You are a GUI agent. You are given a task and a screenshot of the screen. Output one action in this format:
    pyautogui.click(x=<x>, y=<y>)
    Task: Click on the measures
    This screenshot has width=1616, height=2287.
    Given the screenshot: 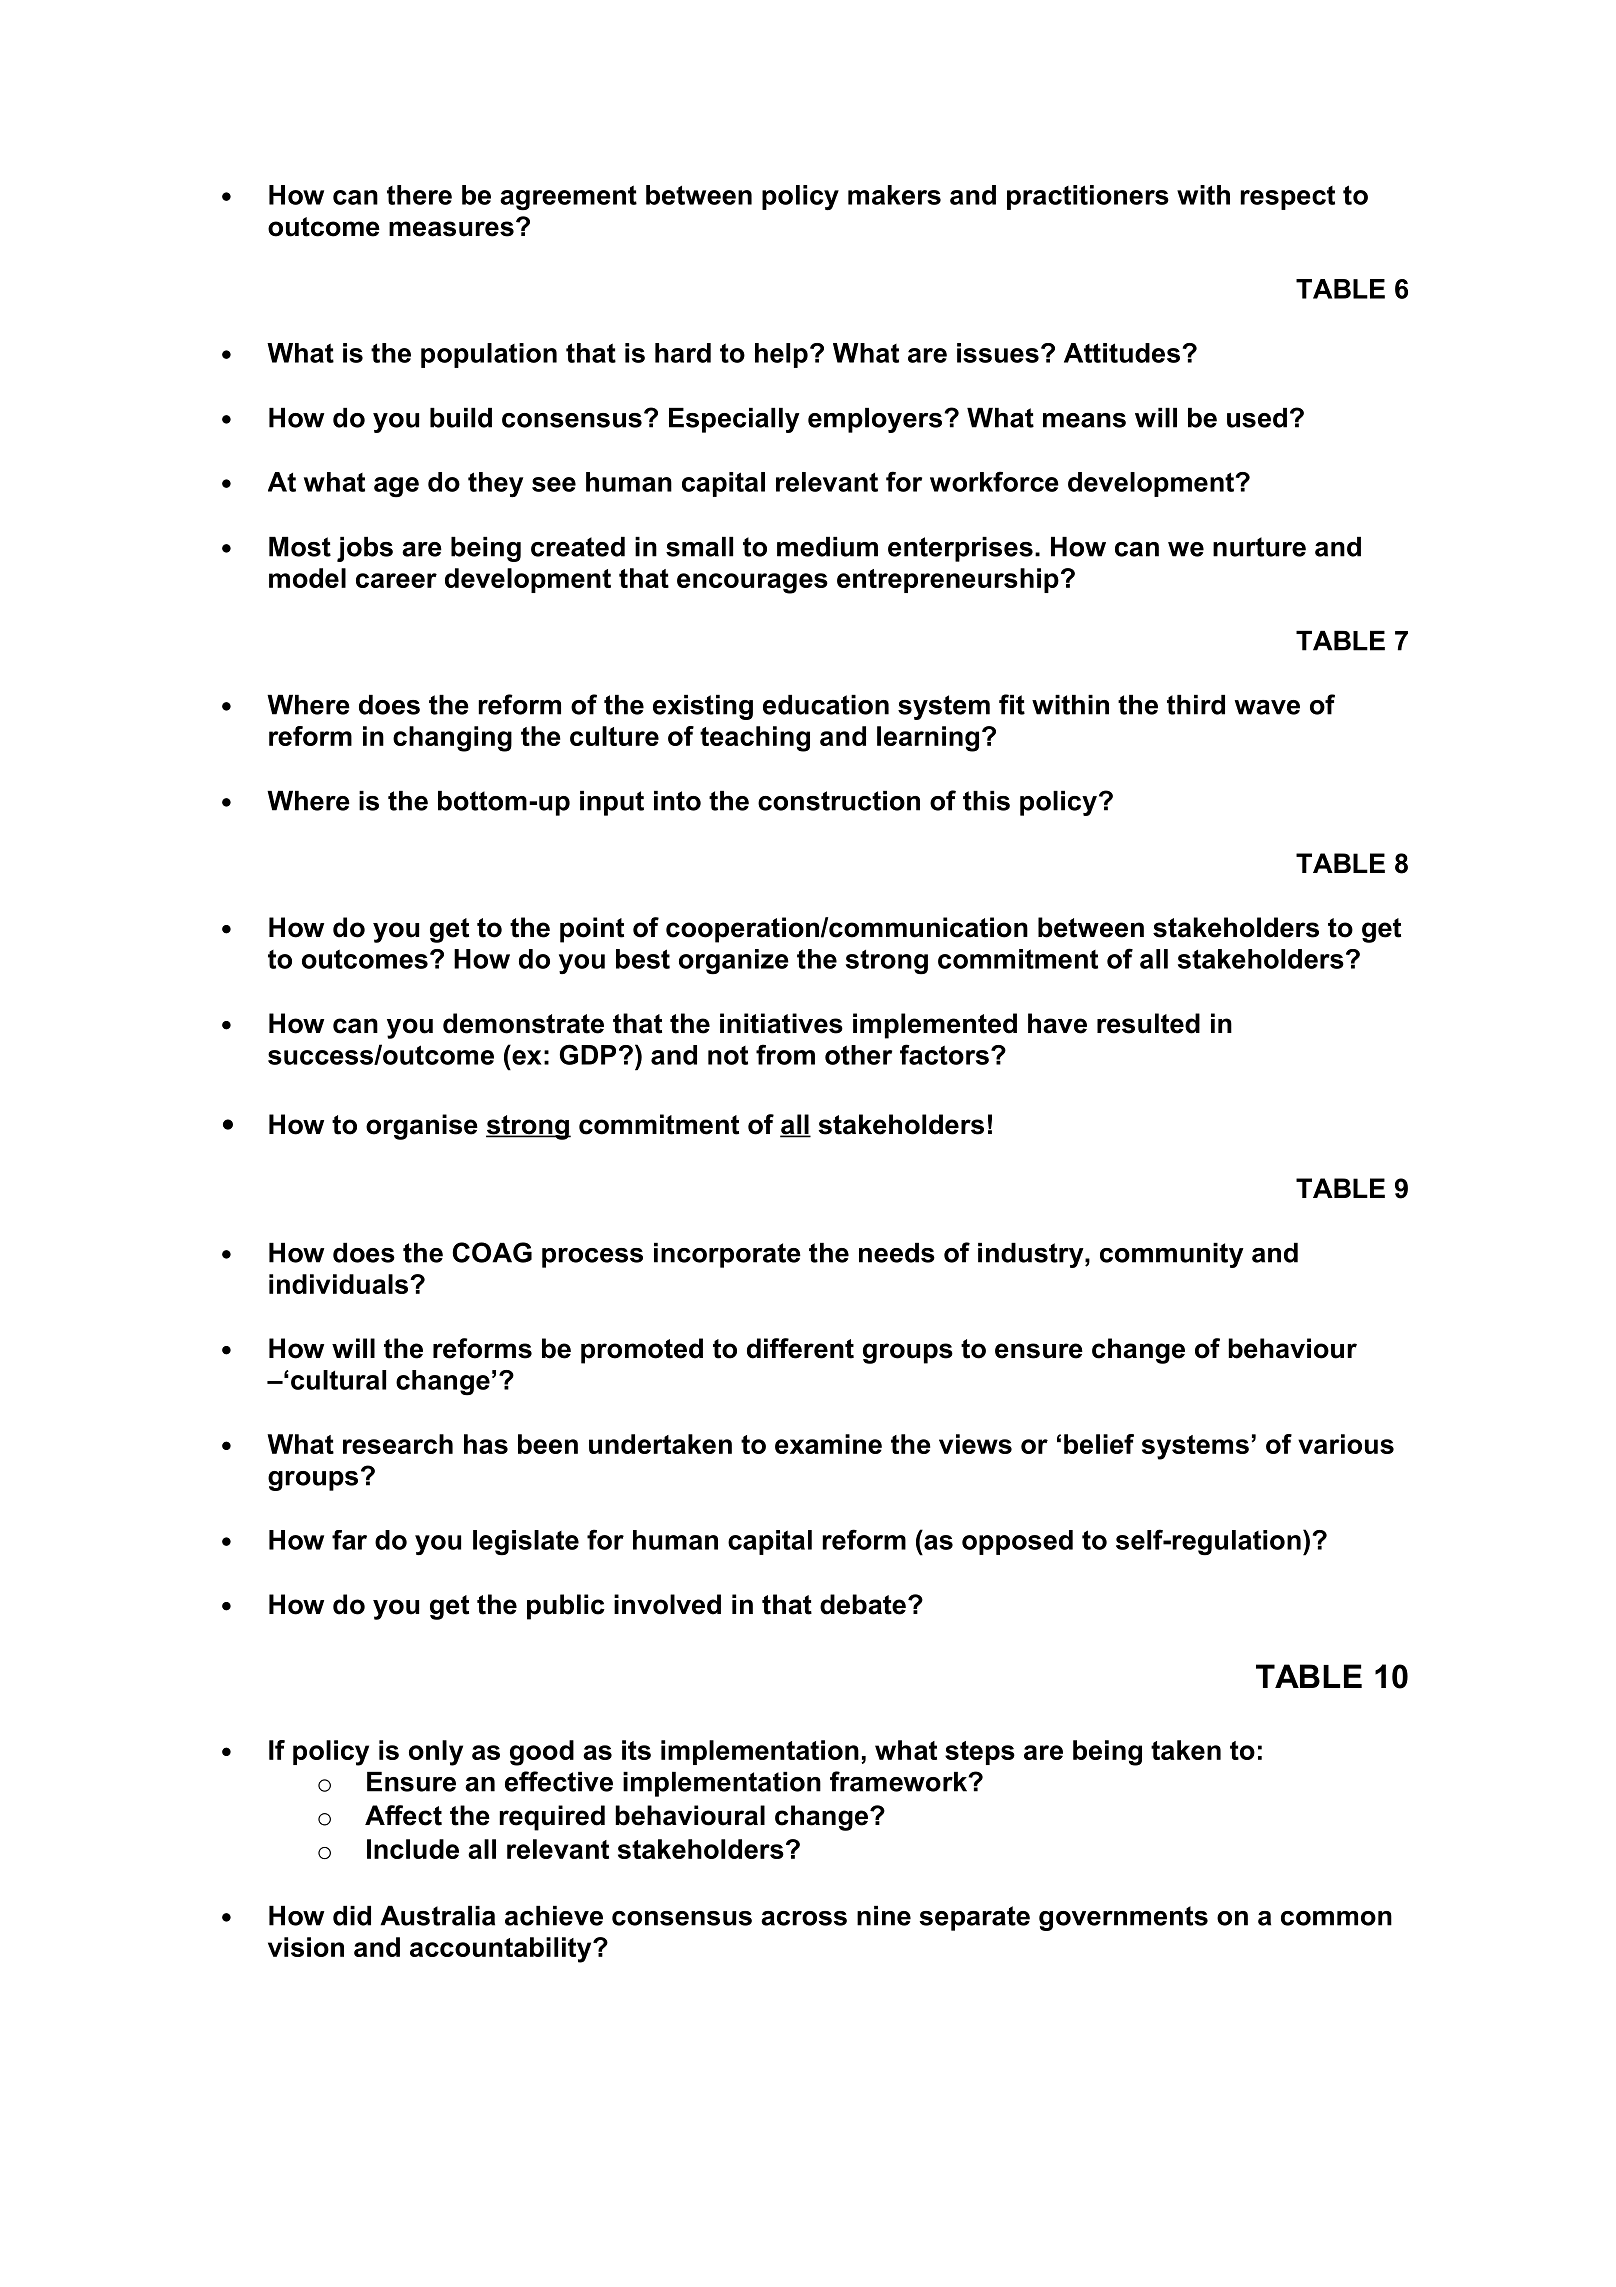 What is the action you would take?
    pyautogui.click(x=451, y=229)
